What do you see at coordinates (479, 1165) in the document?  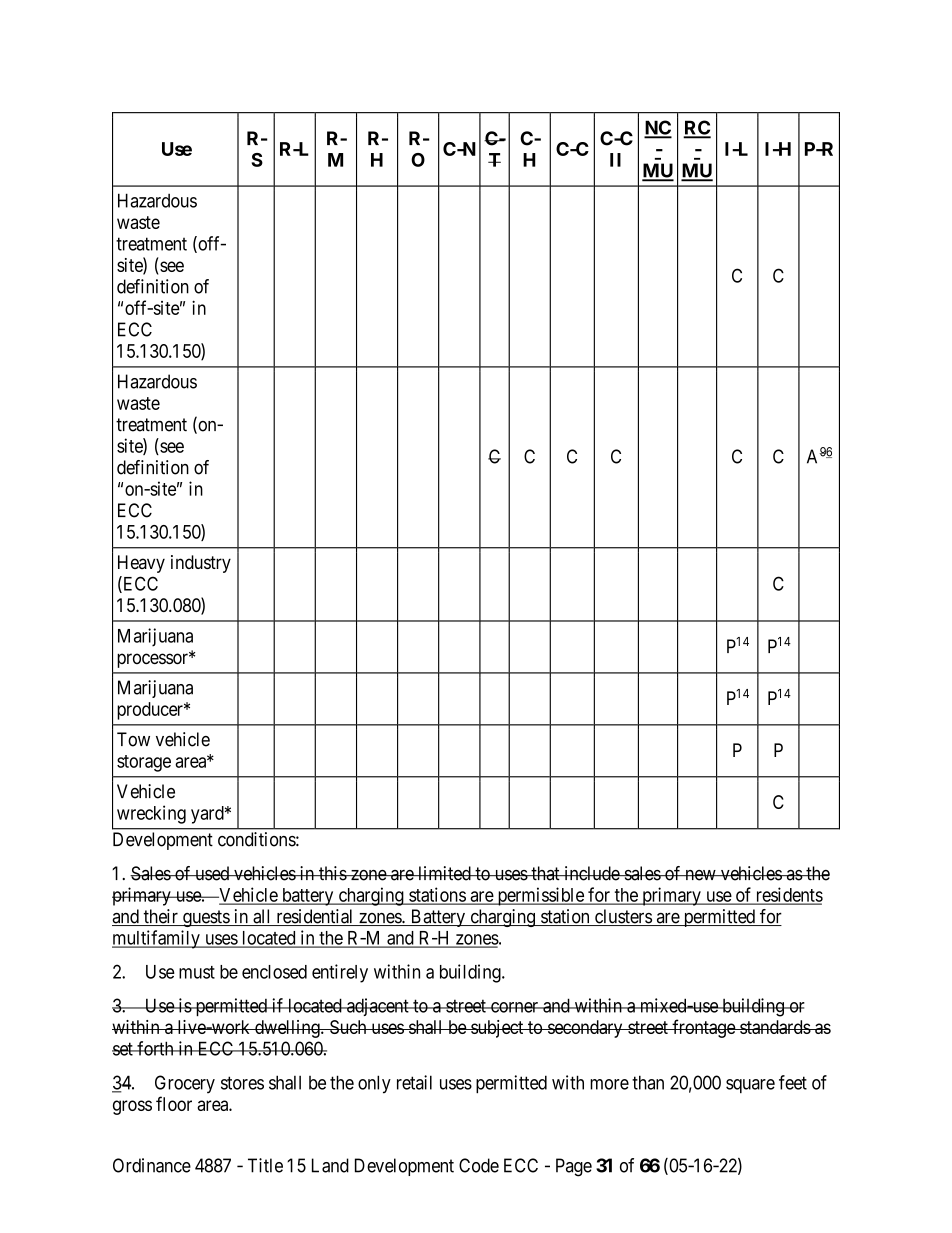 I see `Code` at bounding box center [479, 1165].
